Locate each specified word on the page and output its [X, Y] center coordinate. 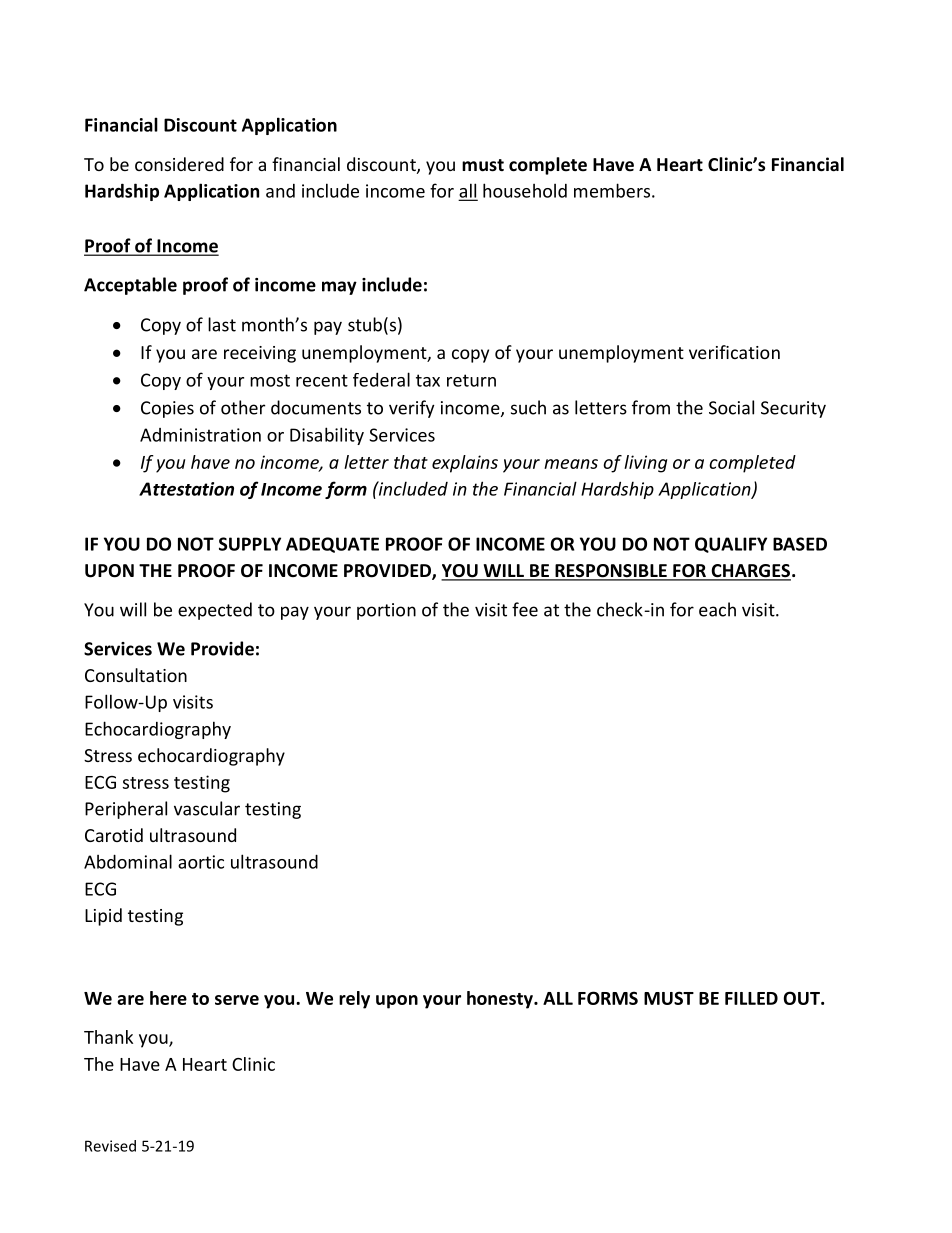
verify [412, 409]
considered [179, 164]
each [717, 609]
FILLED [751, 998]
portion [386, 611]
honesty [501, 1000]
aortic [201, 862]
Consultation [136, 675]
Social [731, 407]
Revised [110, 1146]
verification [734, 352]
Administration [200, 435]
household [525, 190]
